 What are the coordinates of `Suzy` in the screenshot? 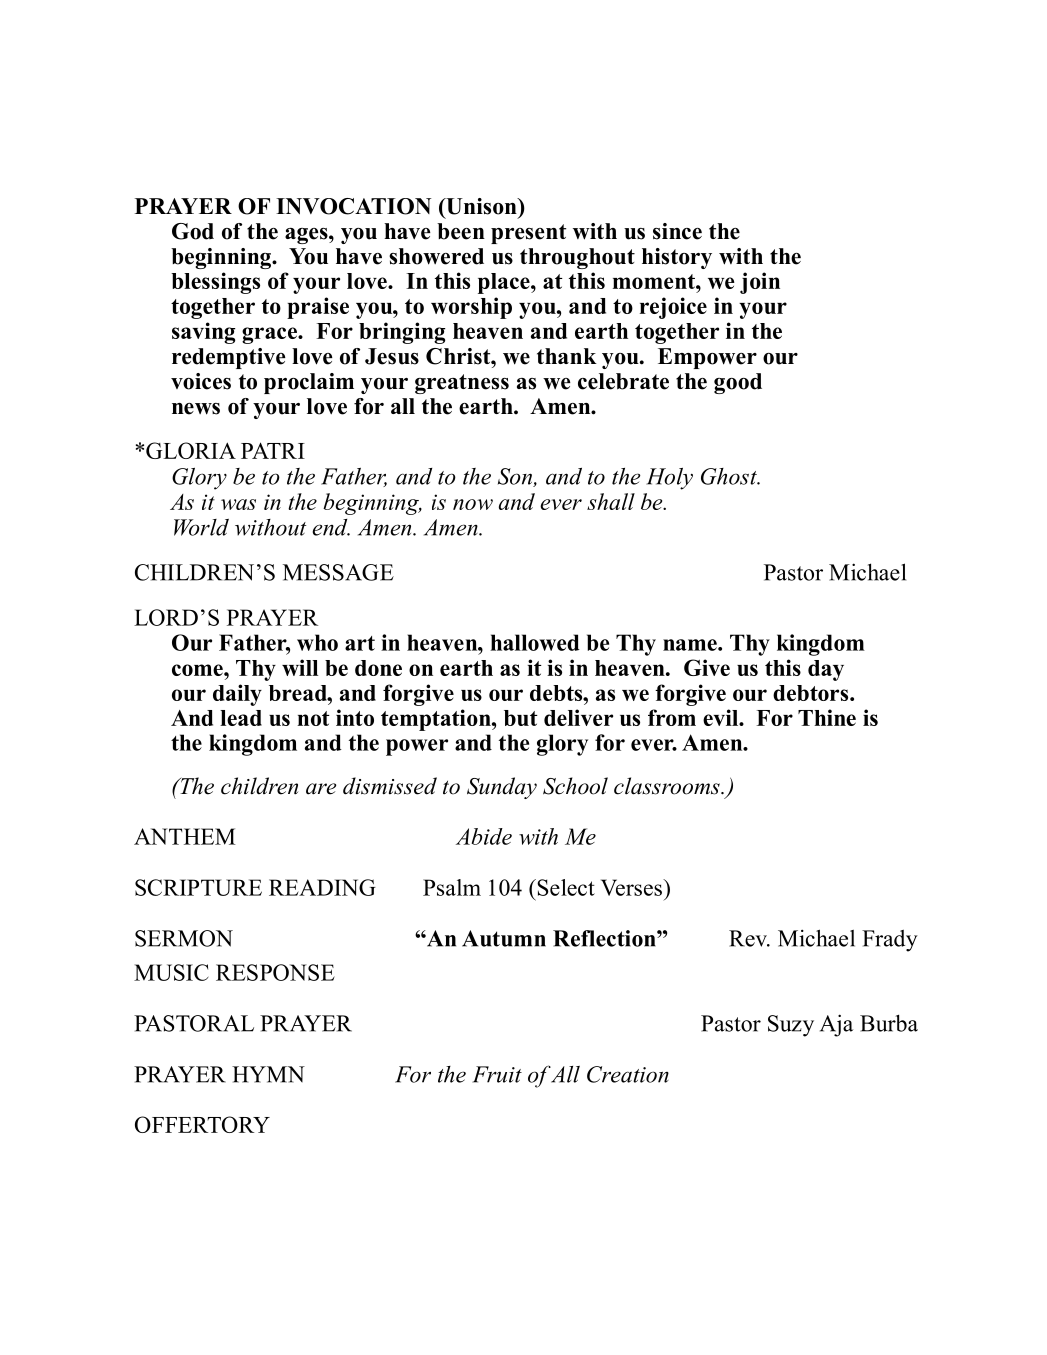 It's located at (791, 1026).
